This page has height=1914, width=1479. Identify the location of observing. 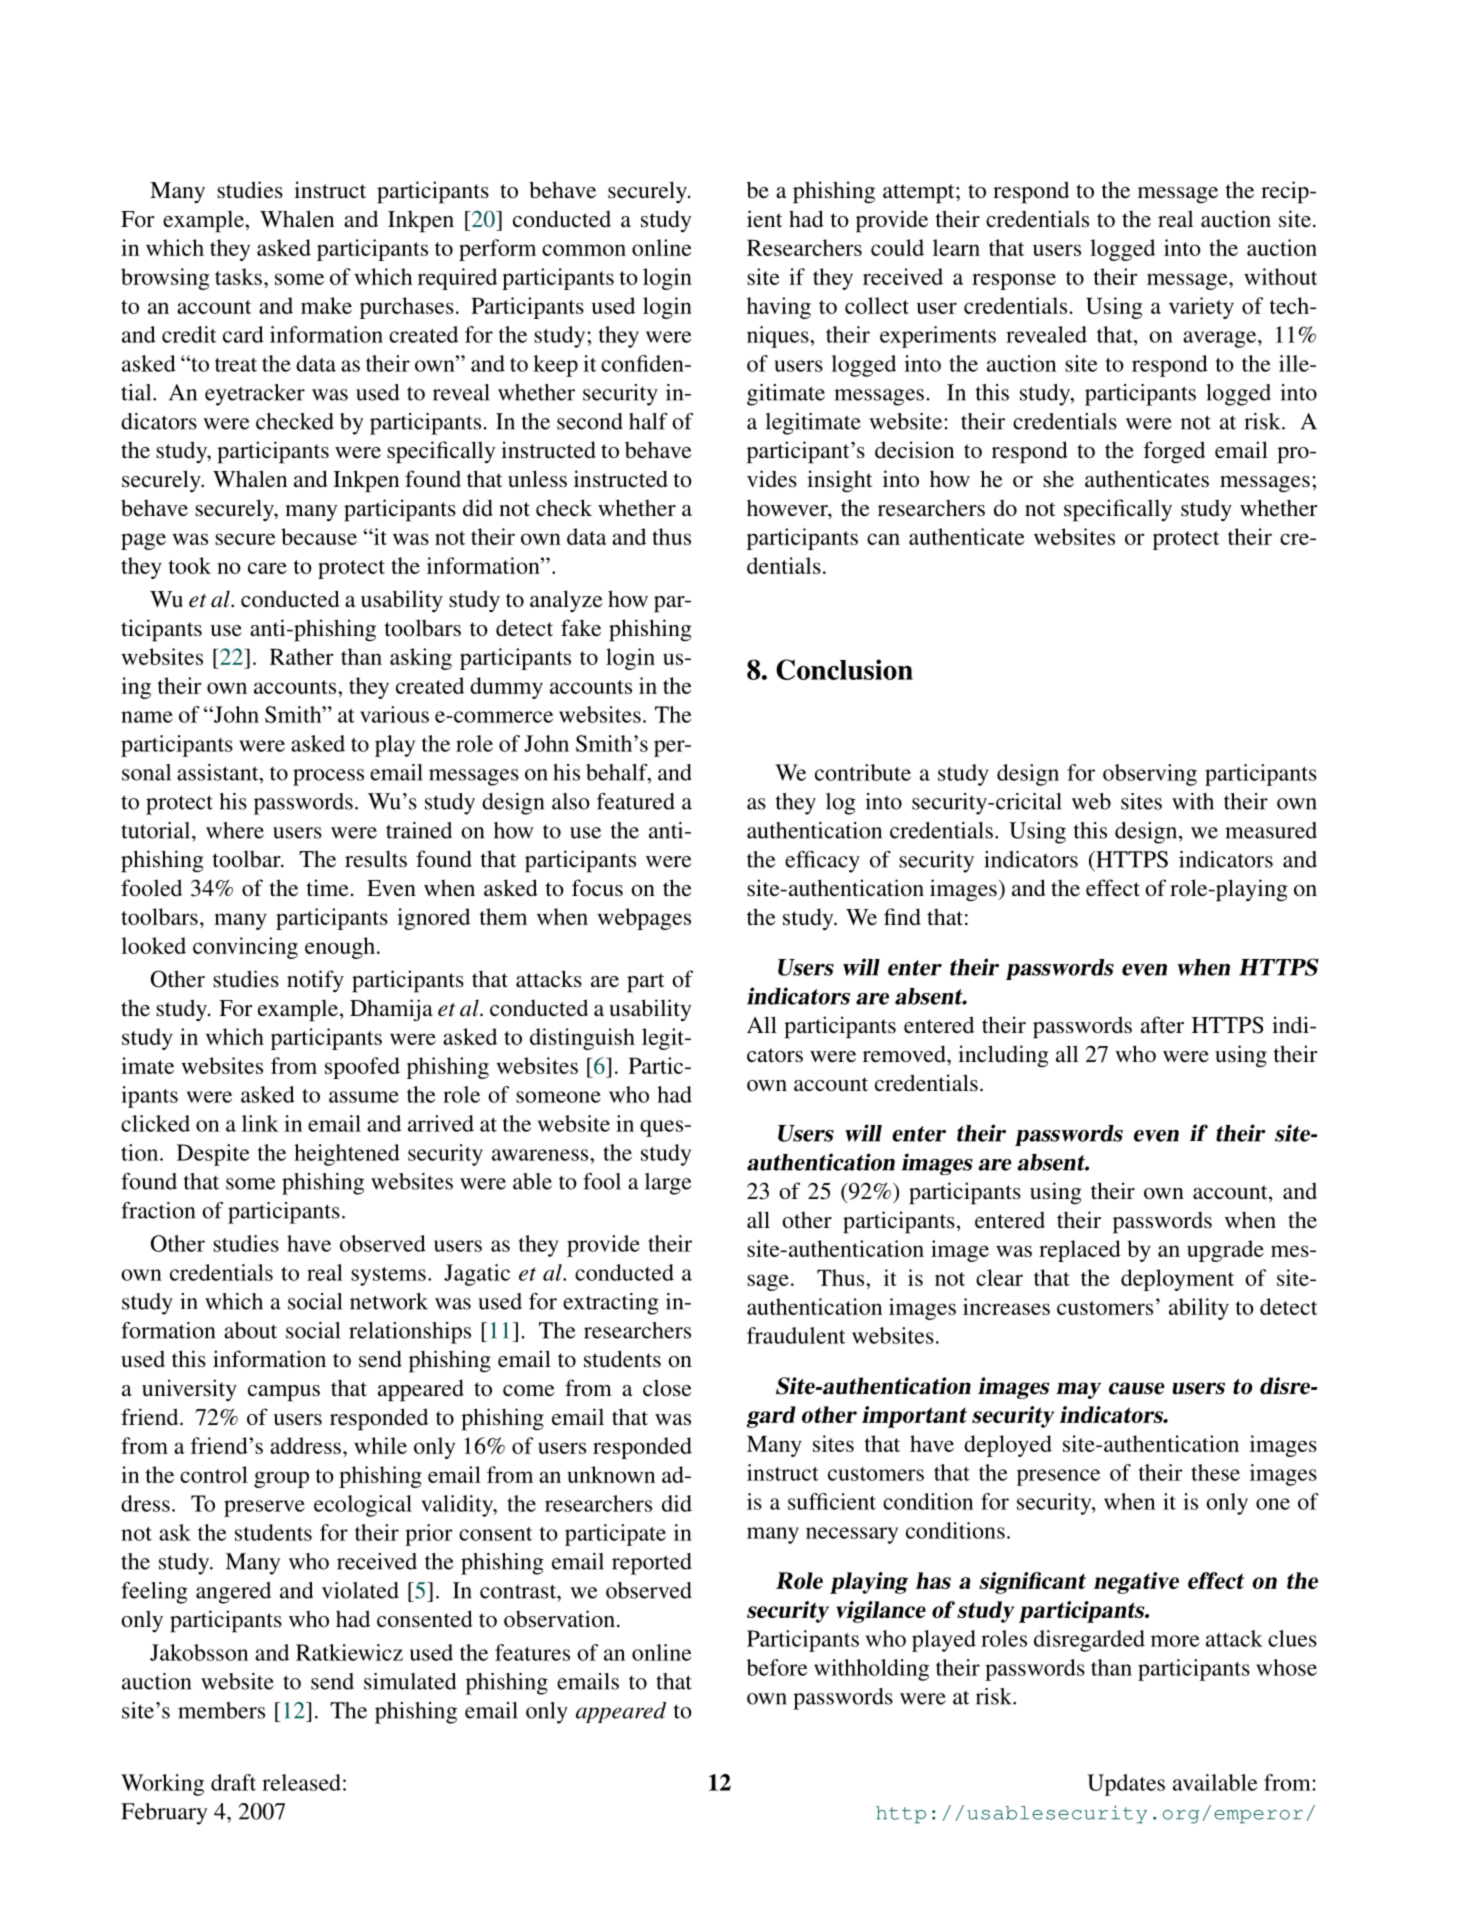
(1150, 775).
